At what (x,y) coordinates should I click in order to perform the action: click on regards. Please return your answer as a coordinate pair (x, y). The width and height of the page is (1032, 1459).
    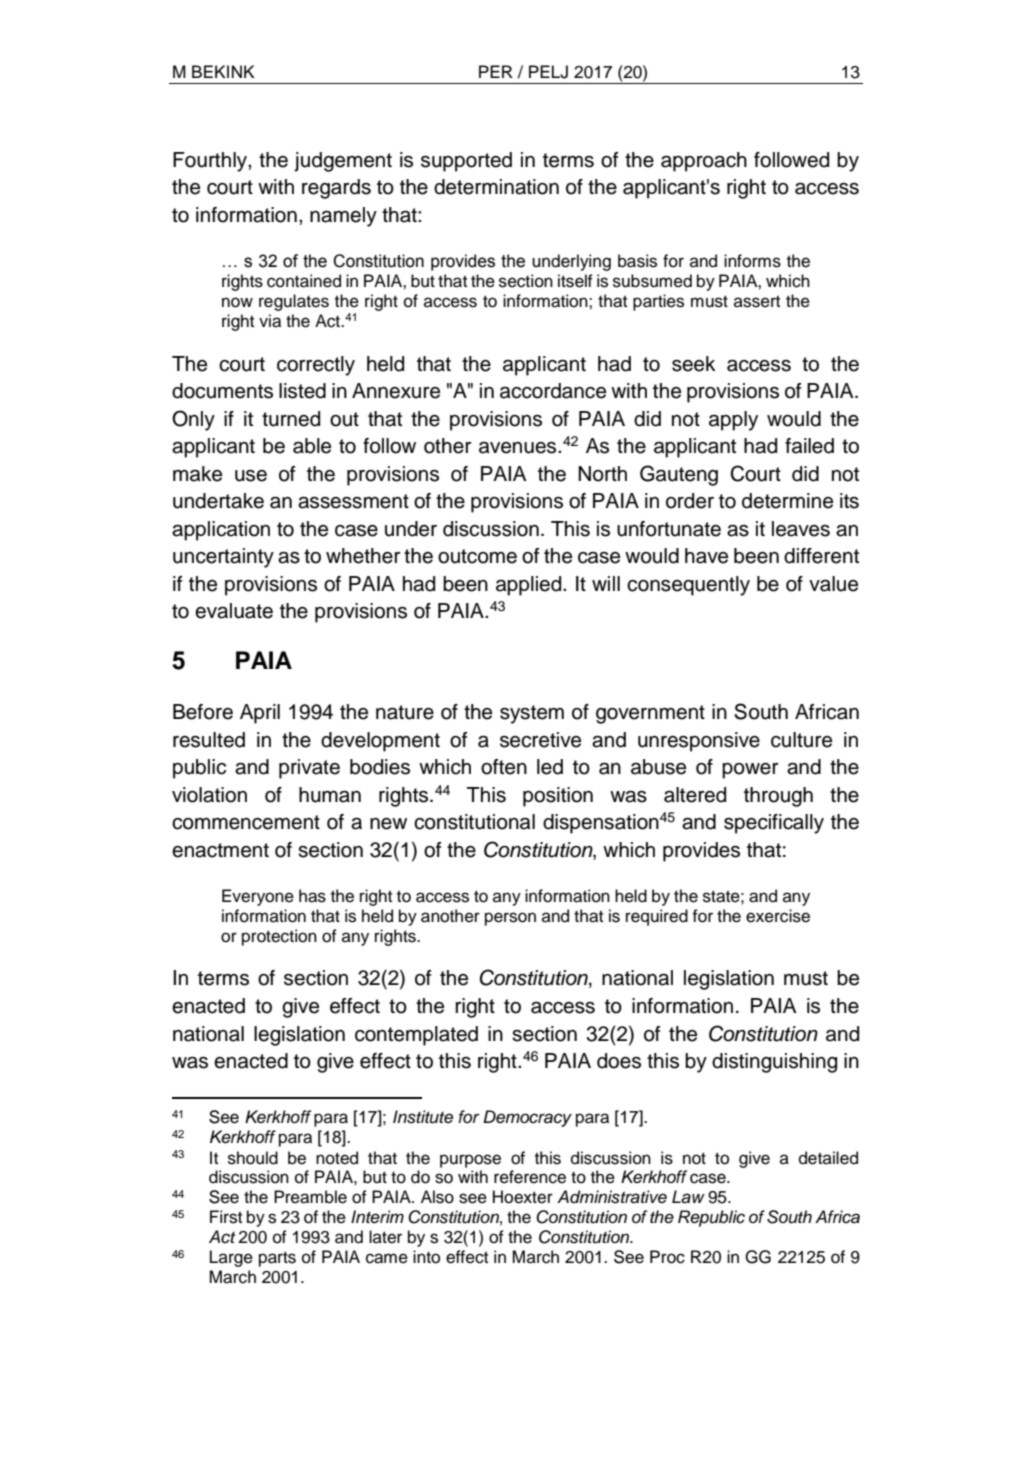
    Looking at the image, I should click on (336, 189).
